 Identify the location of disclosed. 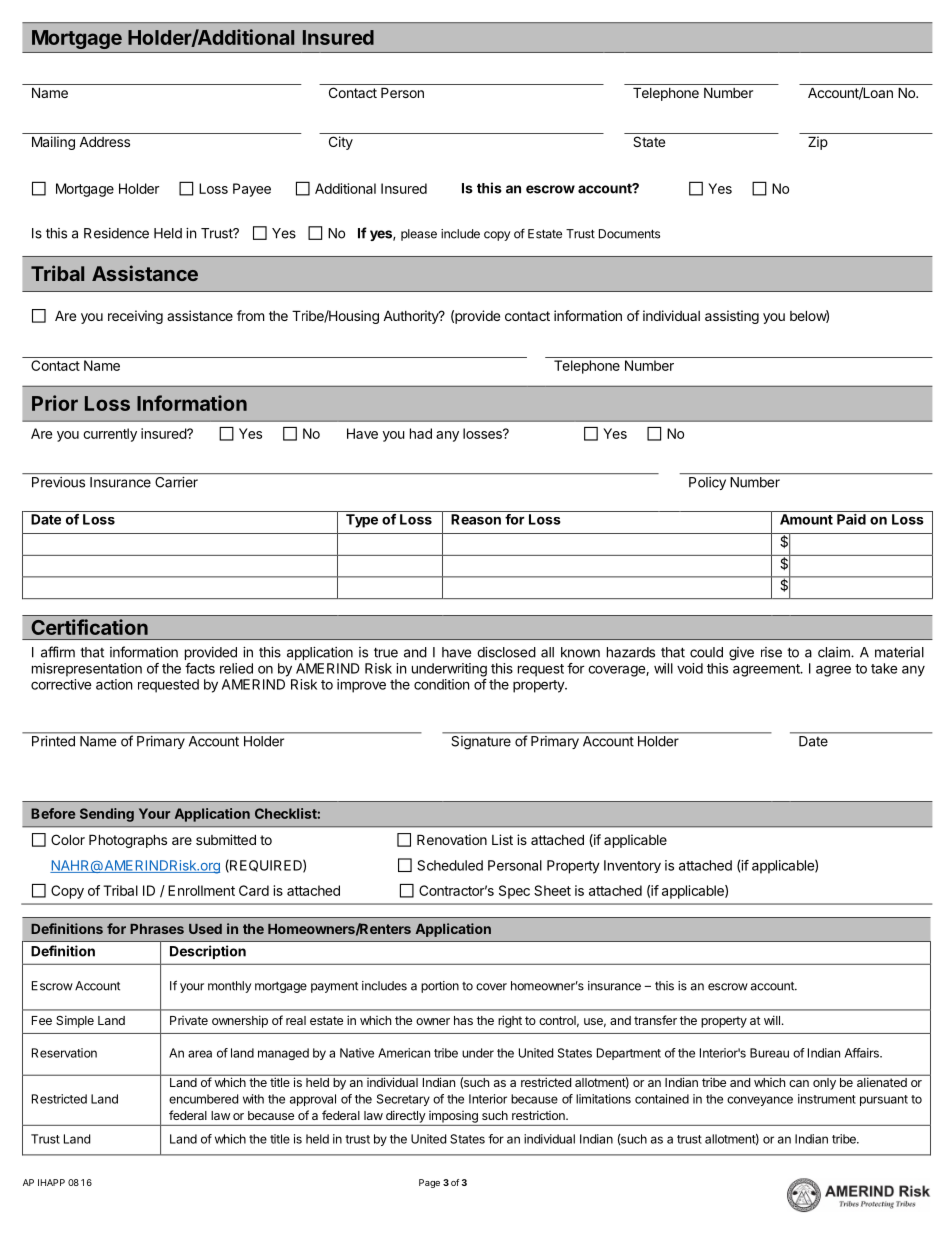
(506, 652).
